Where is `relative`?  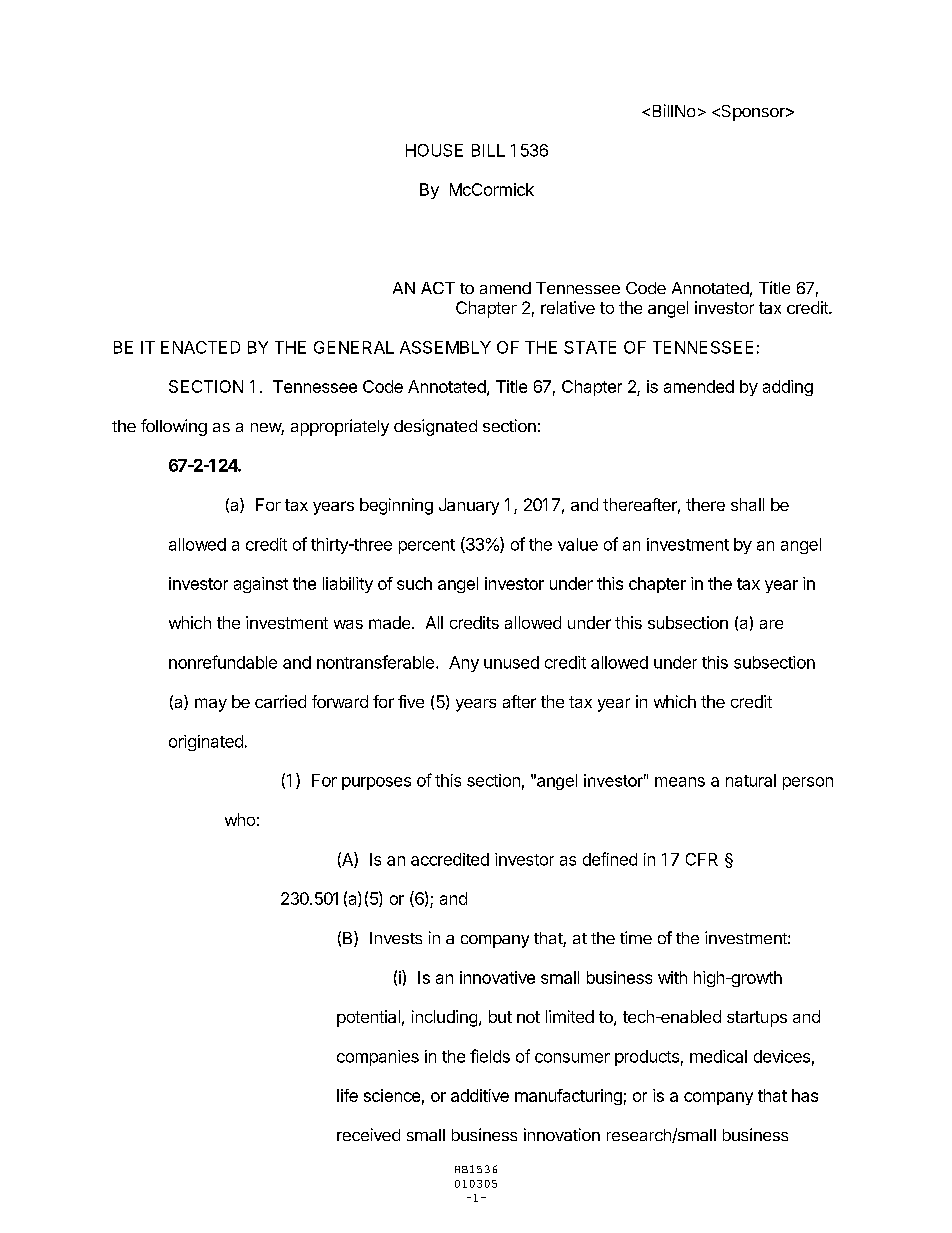
relative is located at coordinates (568, 307).
